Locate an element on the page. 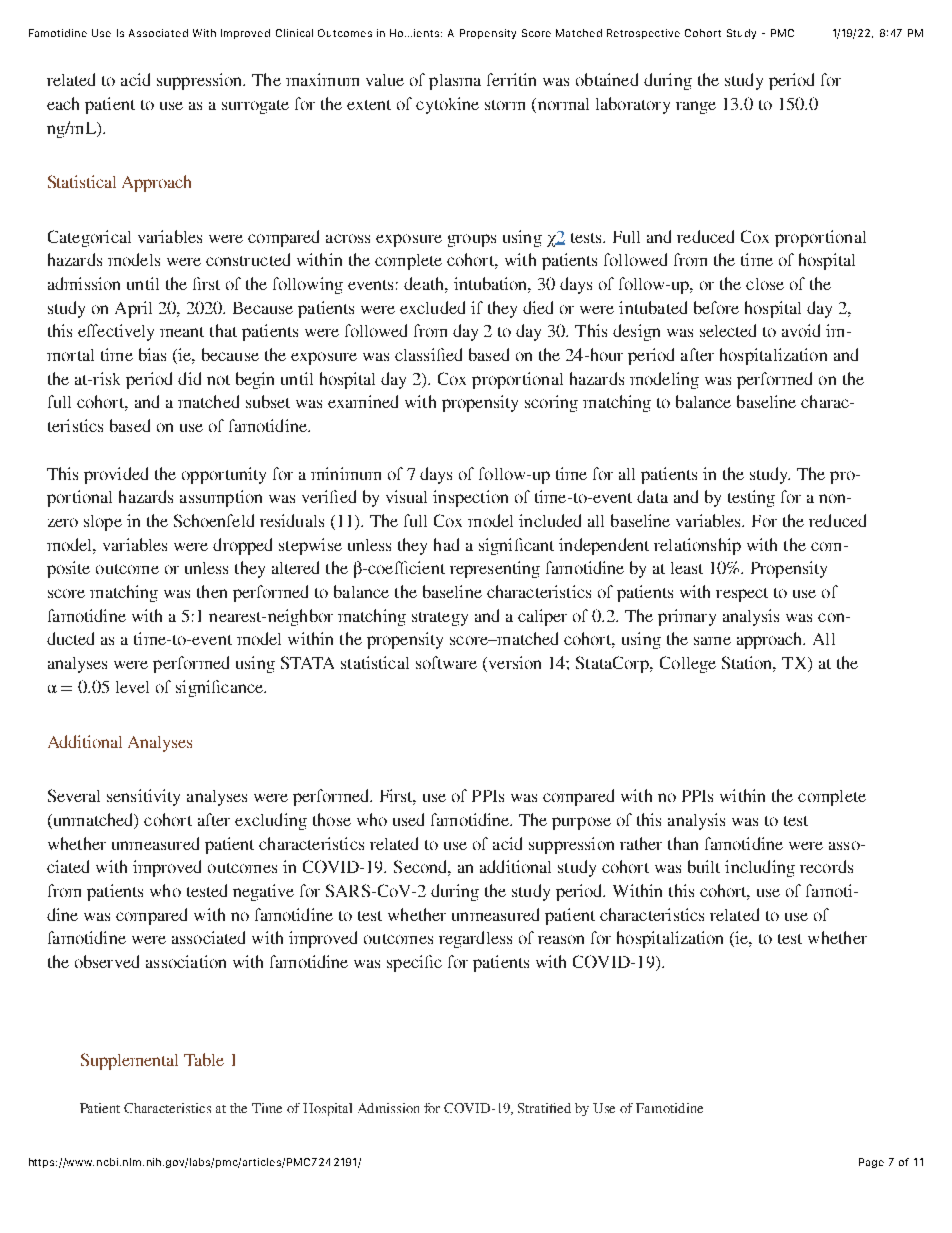 The image size is (952, 1233). each is located at coordinates (63, 103).
